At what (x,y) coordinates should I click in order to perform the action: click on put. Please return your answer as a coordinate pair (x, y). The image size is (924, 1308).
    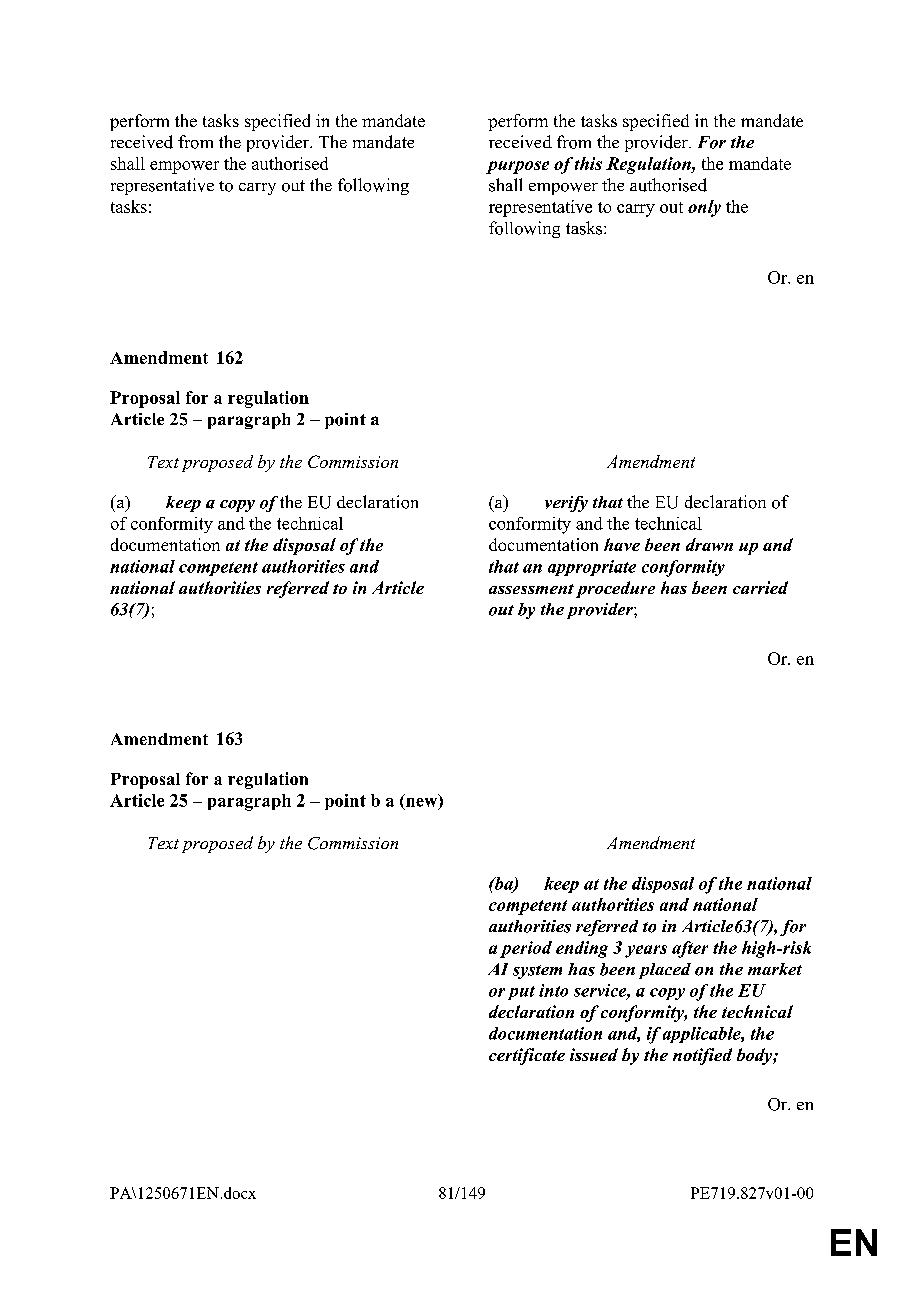
    Looking at the image, I should click on (521, 993).
